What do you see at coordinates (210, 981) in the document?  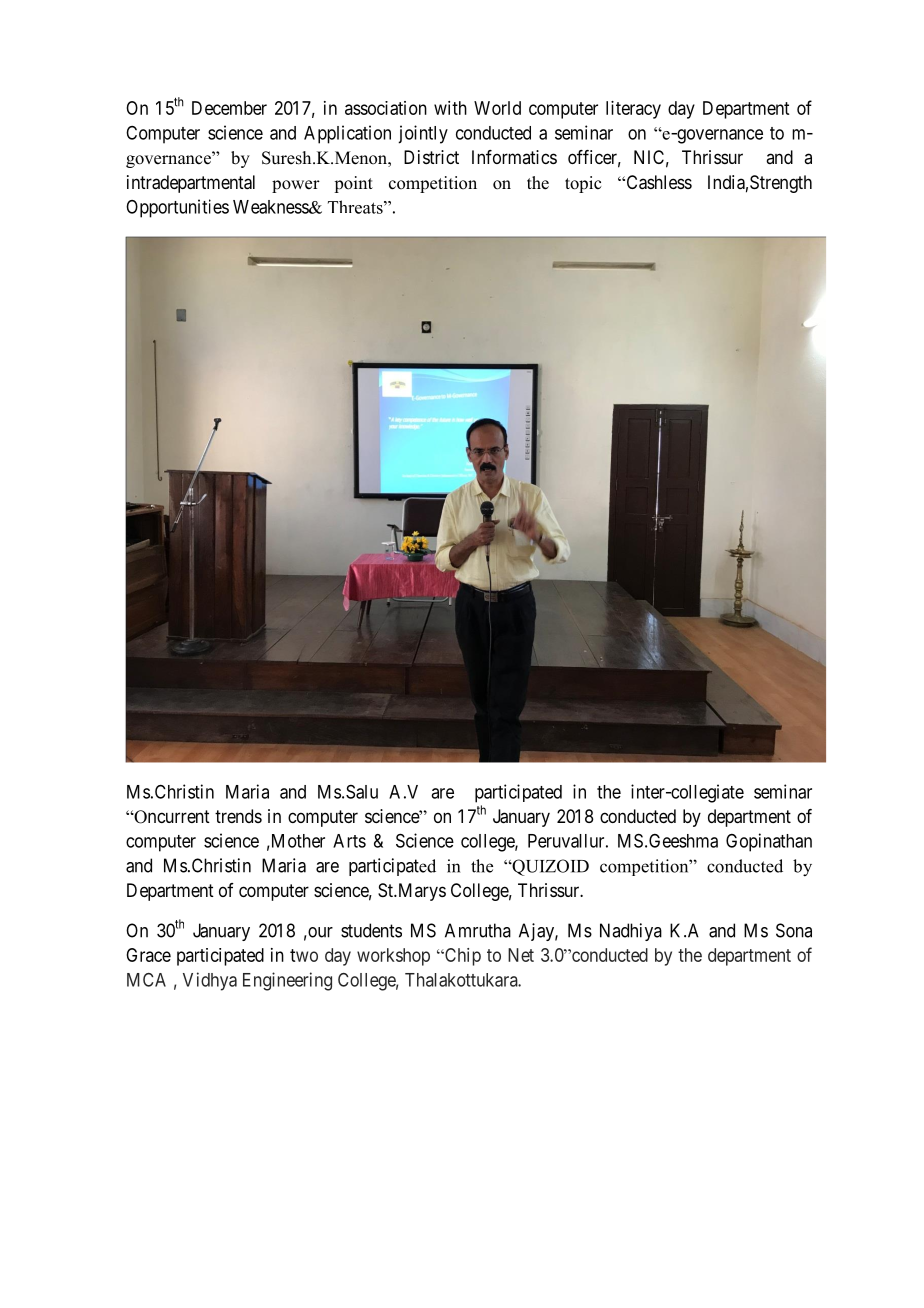 I see `Vidhya` at bounding box center [210, 981].
